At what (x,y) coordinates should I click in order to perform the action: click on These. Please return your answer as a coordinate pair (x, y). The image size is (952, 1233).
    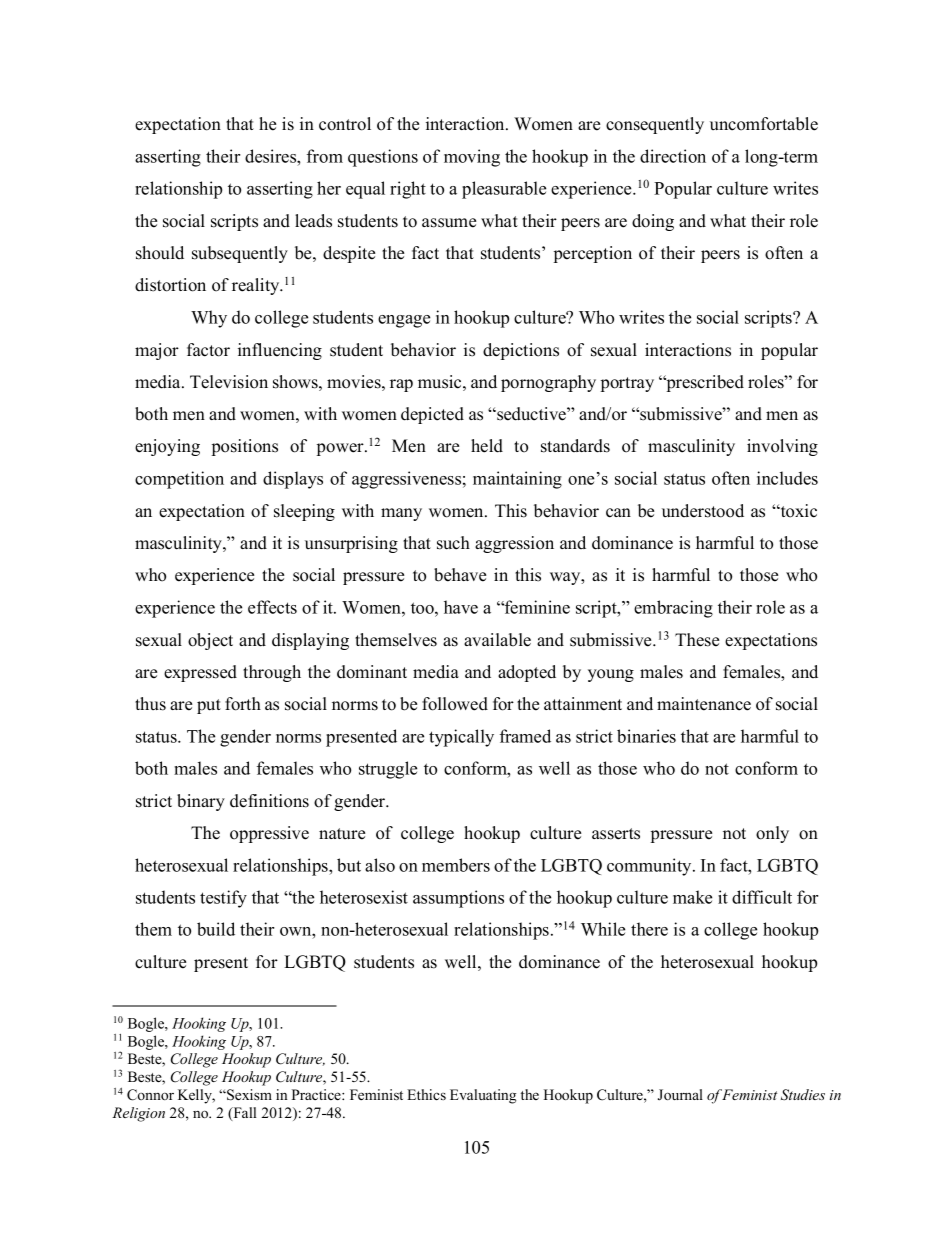
    Looking at the image, I should click on (697, 640).
